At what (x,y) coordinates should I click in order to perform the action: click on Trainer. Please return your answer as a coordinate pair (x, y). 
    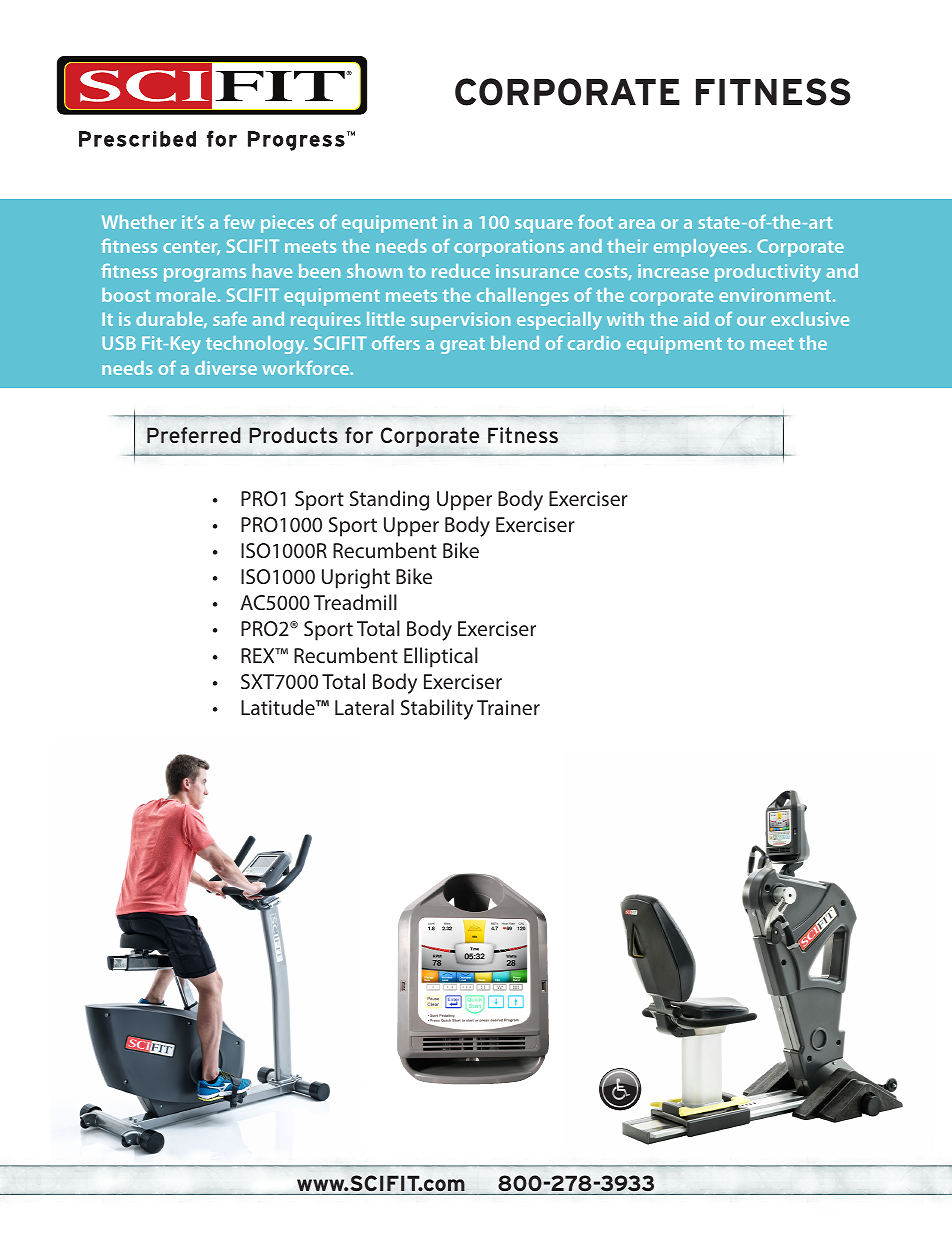
    Looking at the image, I should click on (508, 707).
